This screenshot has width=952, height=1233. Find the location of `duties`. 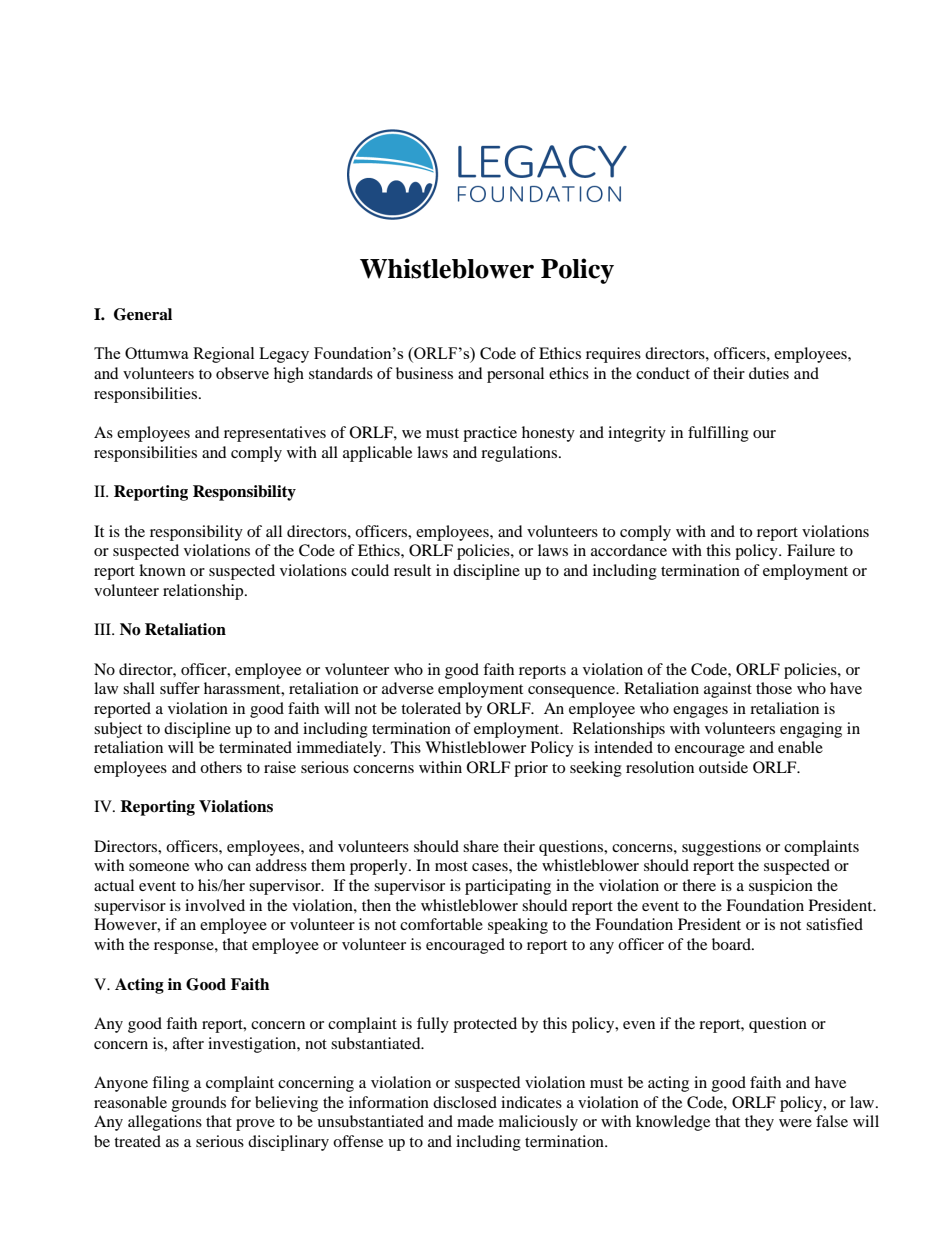

duties is located at coordinates (769, 373).
